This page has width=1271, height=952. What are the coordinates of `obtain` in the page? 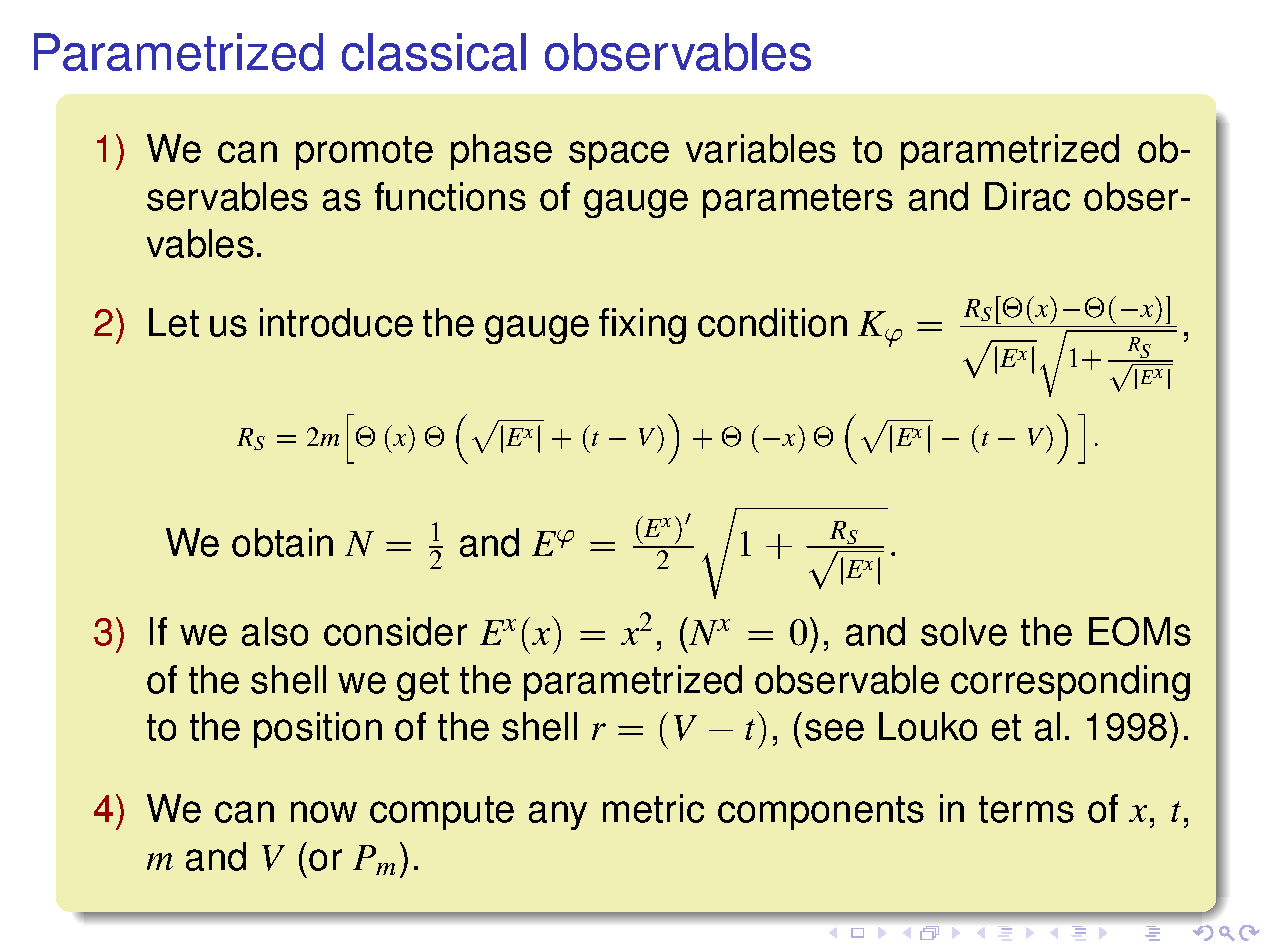 It's located at (282, 542).
